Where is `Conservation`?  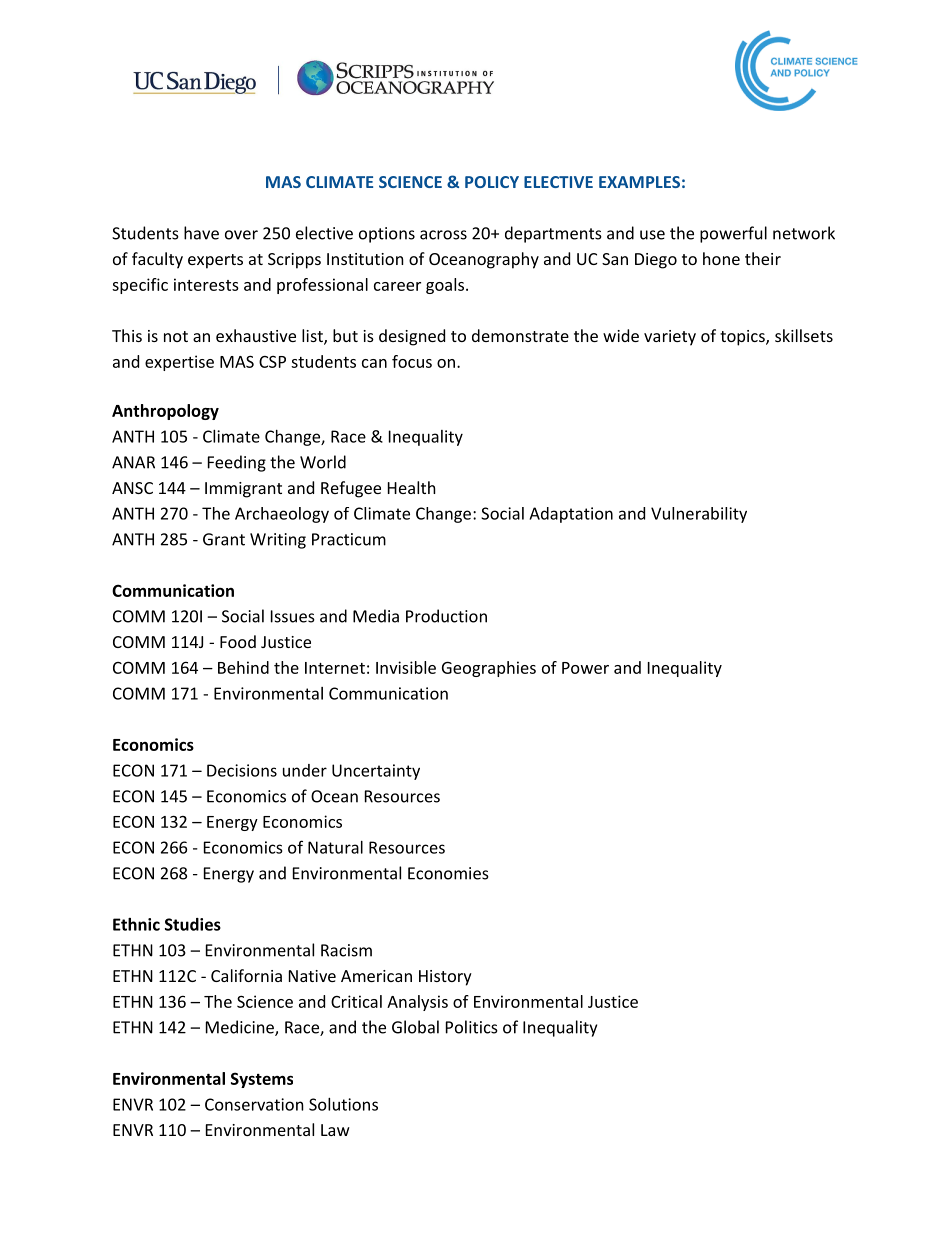 Conservation is located at coordinates (254, 1104).
